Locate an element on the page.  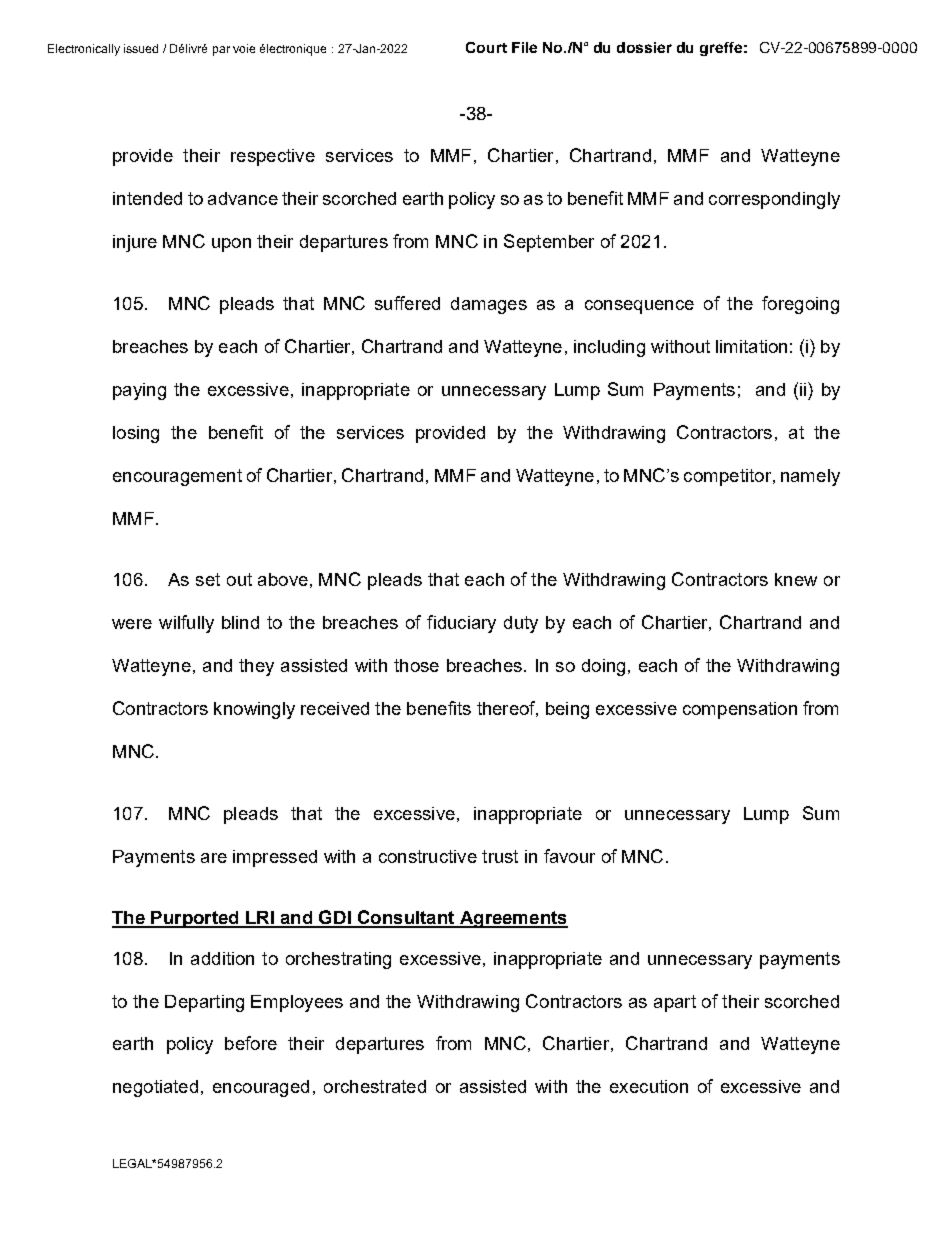
dossier is located at coordinates (644, 47).
